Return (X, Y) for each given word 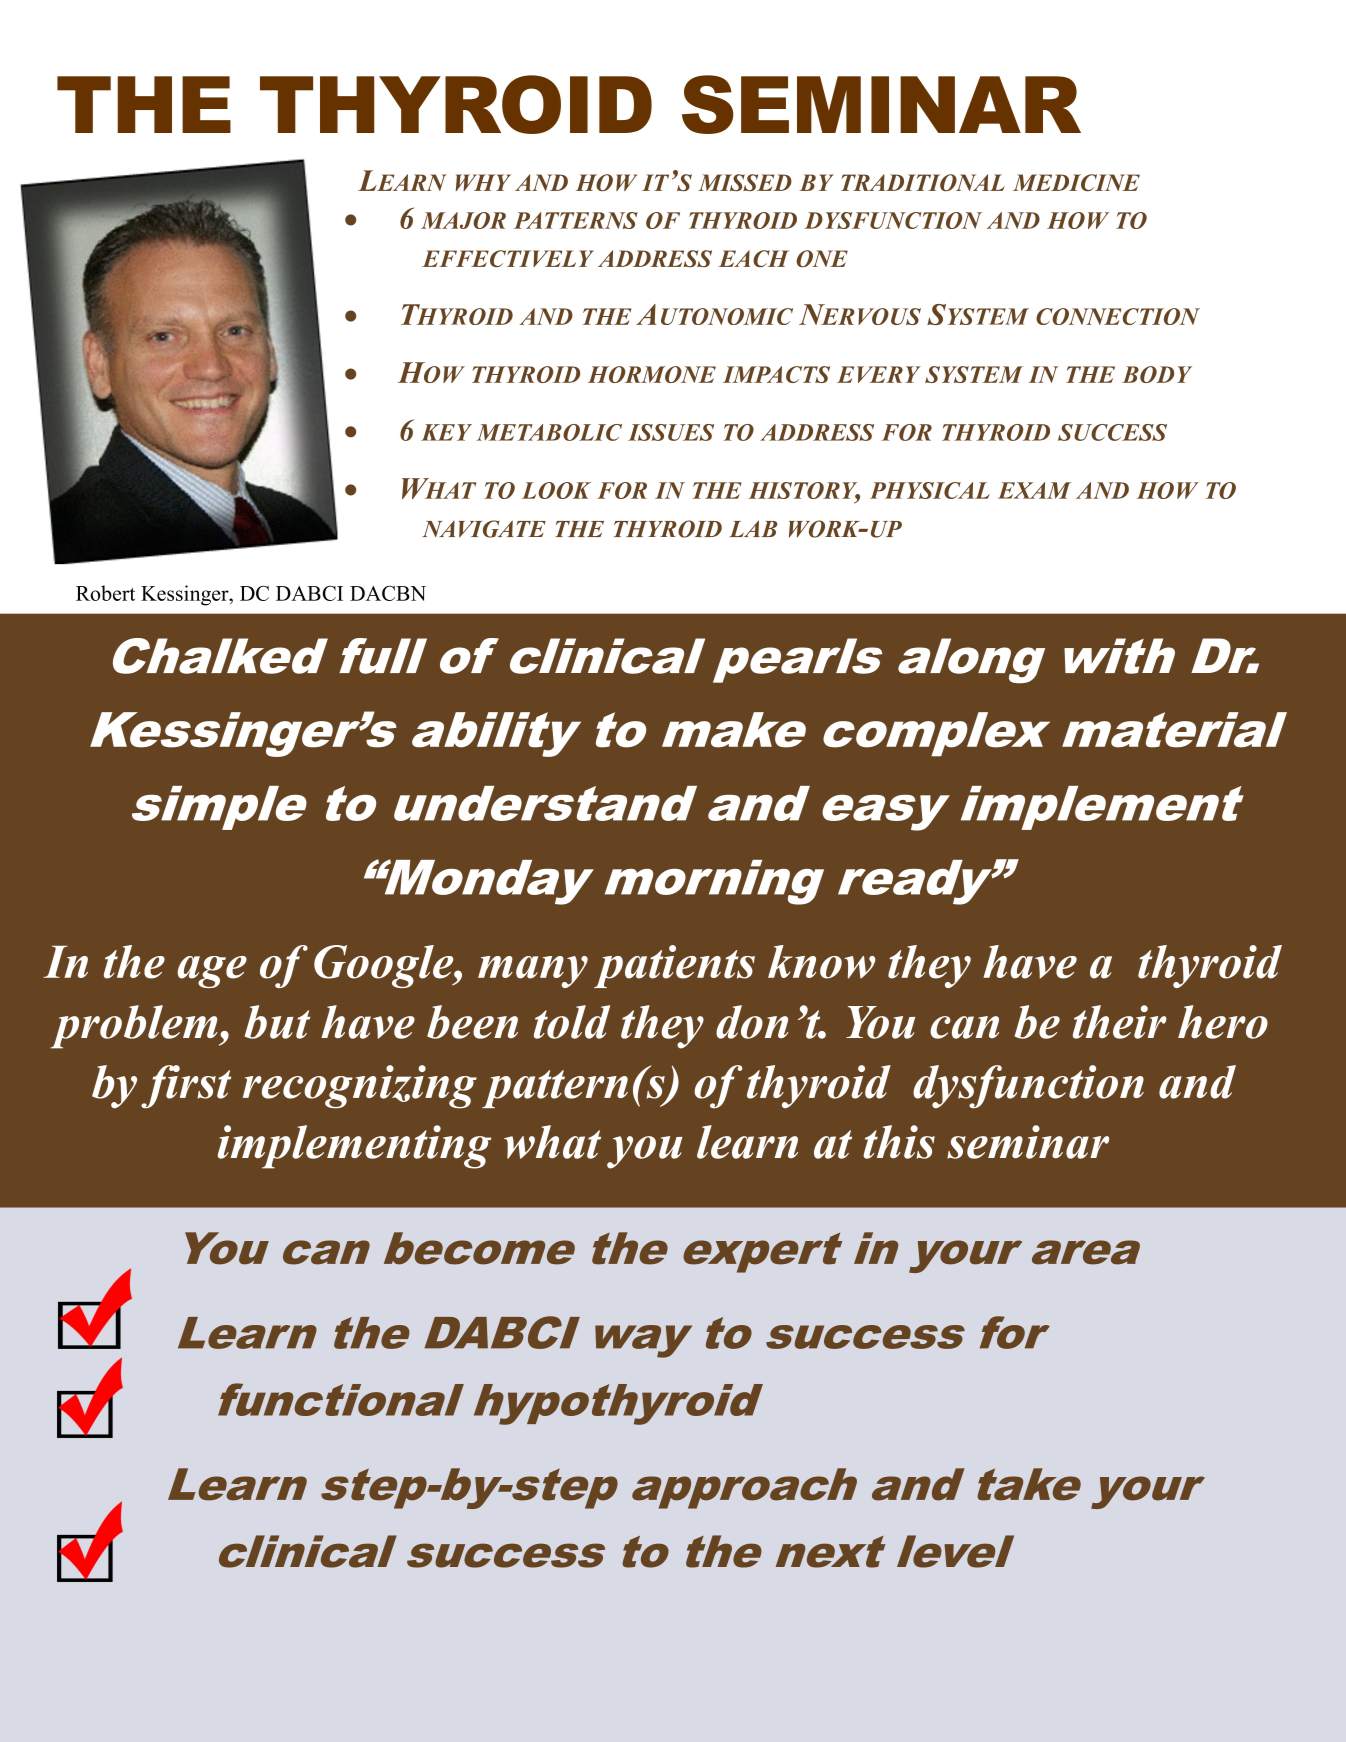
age (212, 972)
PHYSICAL (930, 490)
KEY (446, 432)
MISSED (745, 182)
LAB (753, 528)
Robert (105, 593)
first (186, 1087)
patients (674, 966)
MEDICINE (1076, 182)
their (1120, 1022)
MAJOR (463, 220)
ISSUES (671, 432)
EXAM (1034, 490)
